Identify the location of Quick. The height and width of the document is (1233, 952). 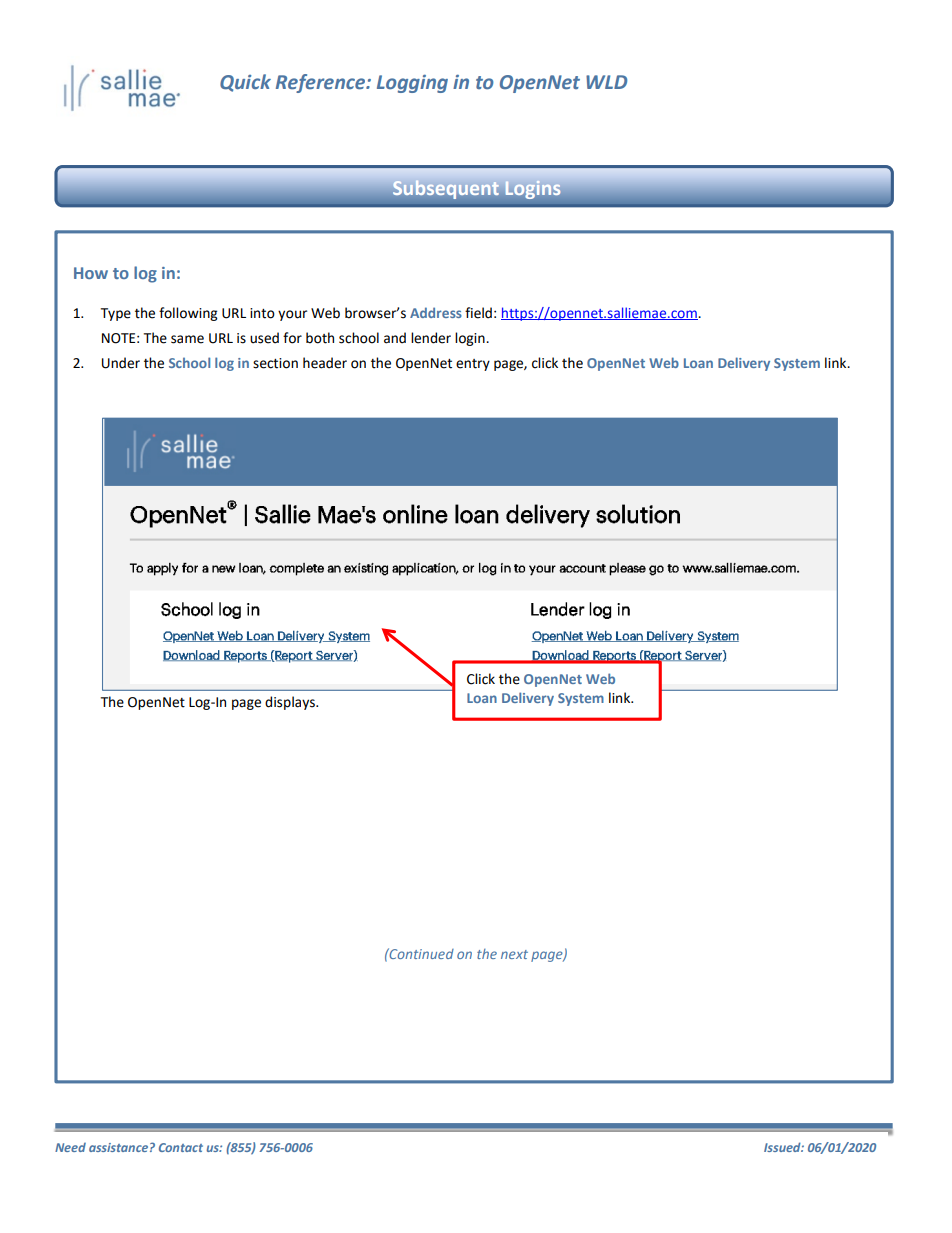
(245, 83).
